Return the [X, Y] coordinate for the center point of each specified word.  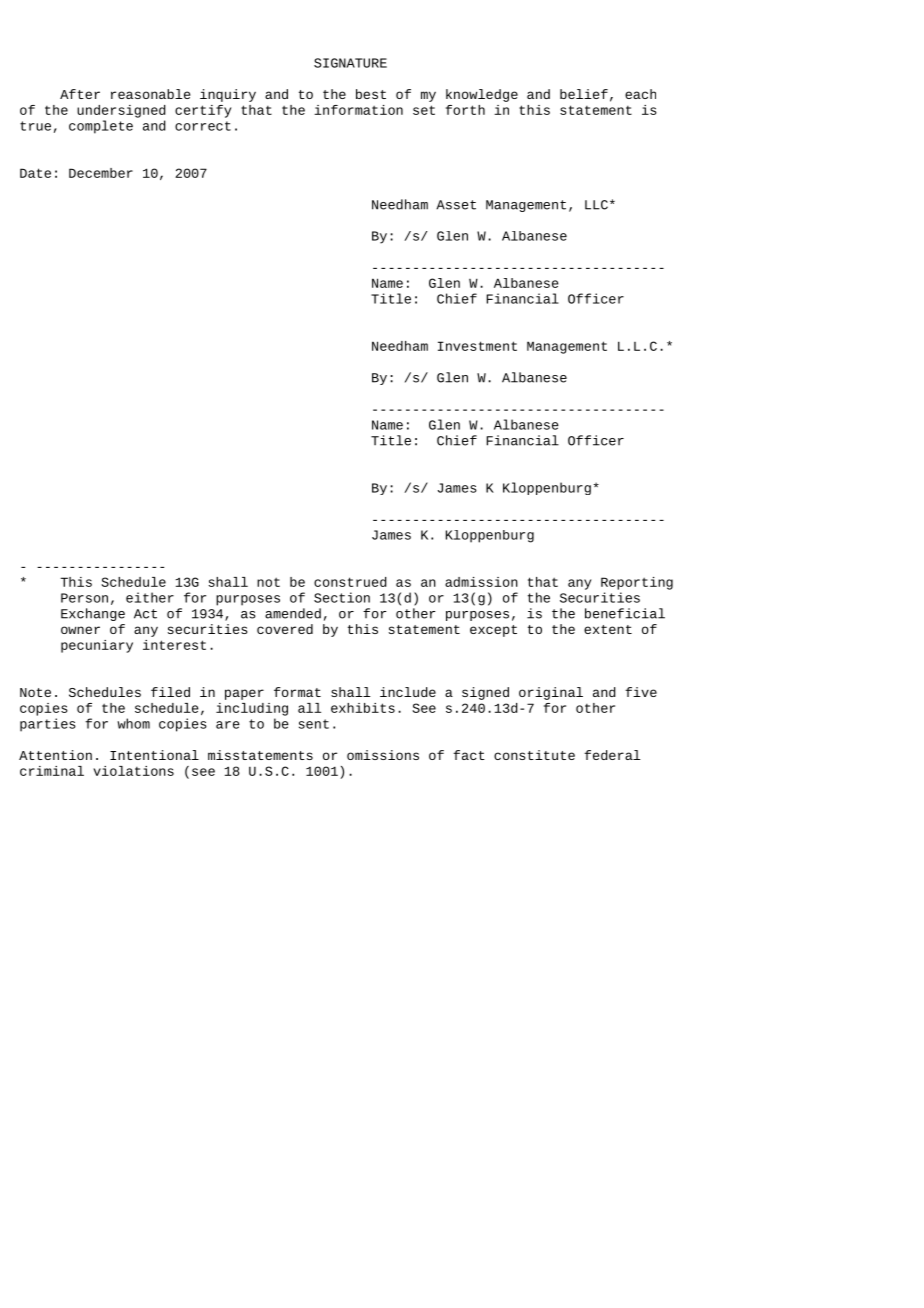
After [80, 94]
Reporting [637, 583]
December [101, 173]
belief [584, 94]
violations [133, 771]
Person [84, 598]
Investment [477, 346]
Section [342, 597]
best [371, 94]
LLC [596, 205]
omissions [383, 755]
